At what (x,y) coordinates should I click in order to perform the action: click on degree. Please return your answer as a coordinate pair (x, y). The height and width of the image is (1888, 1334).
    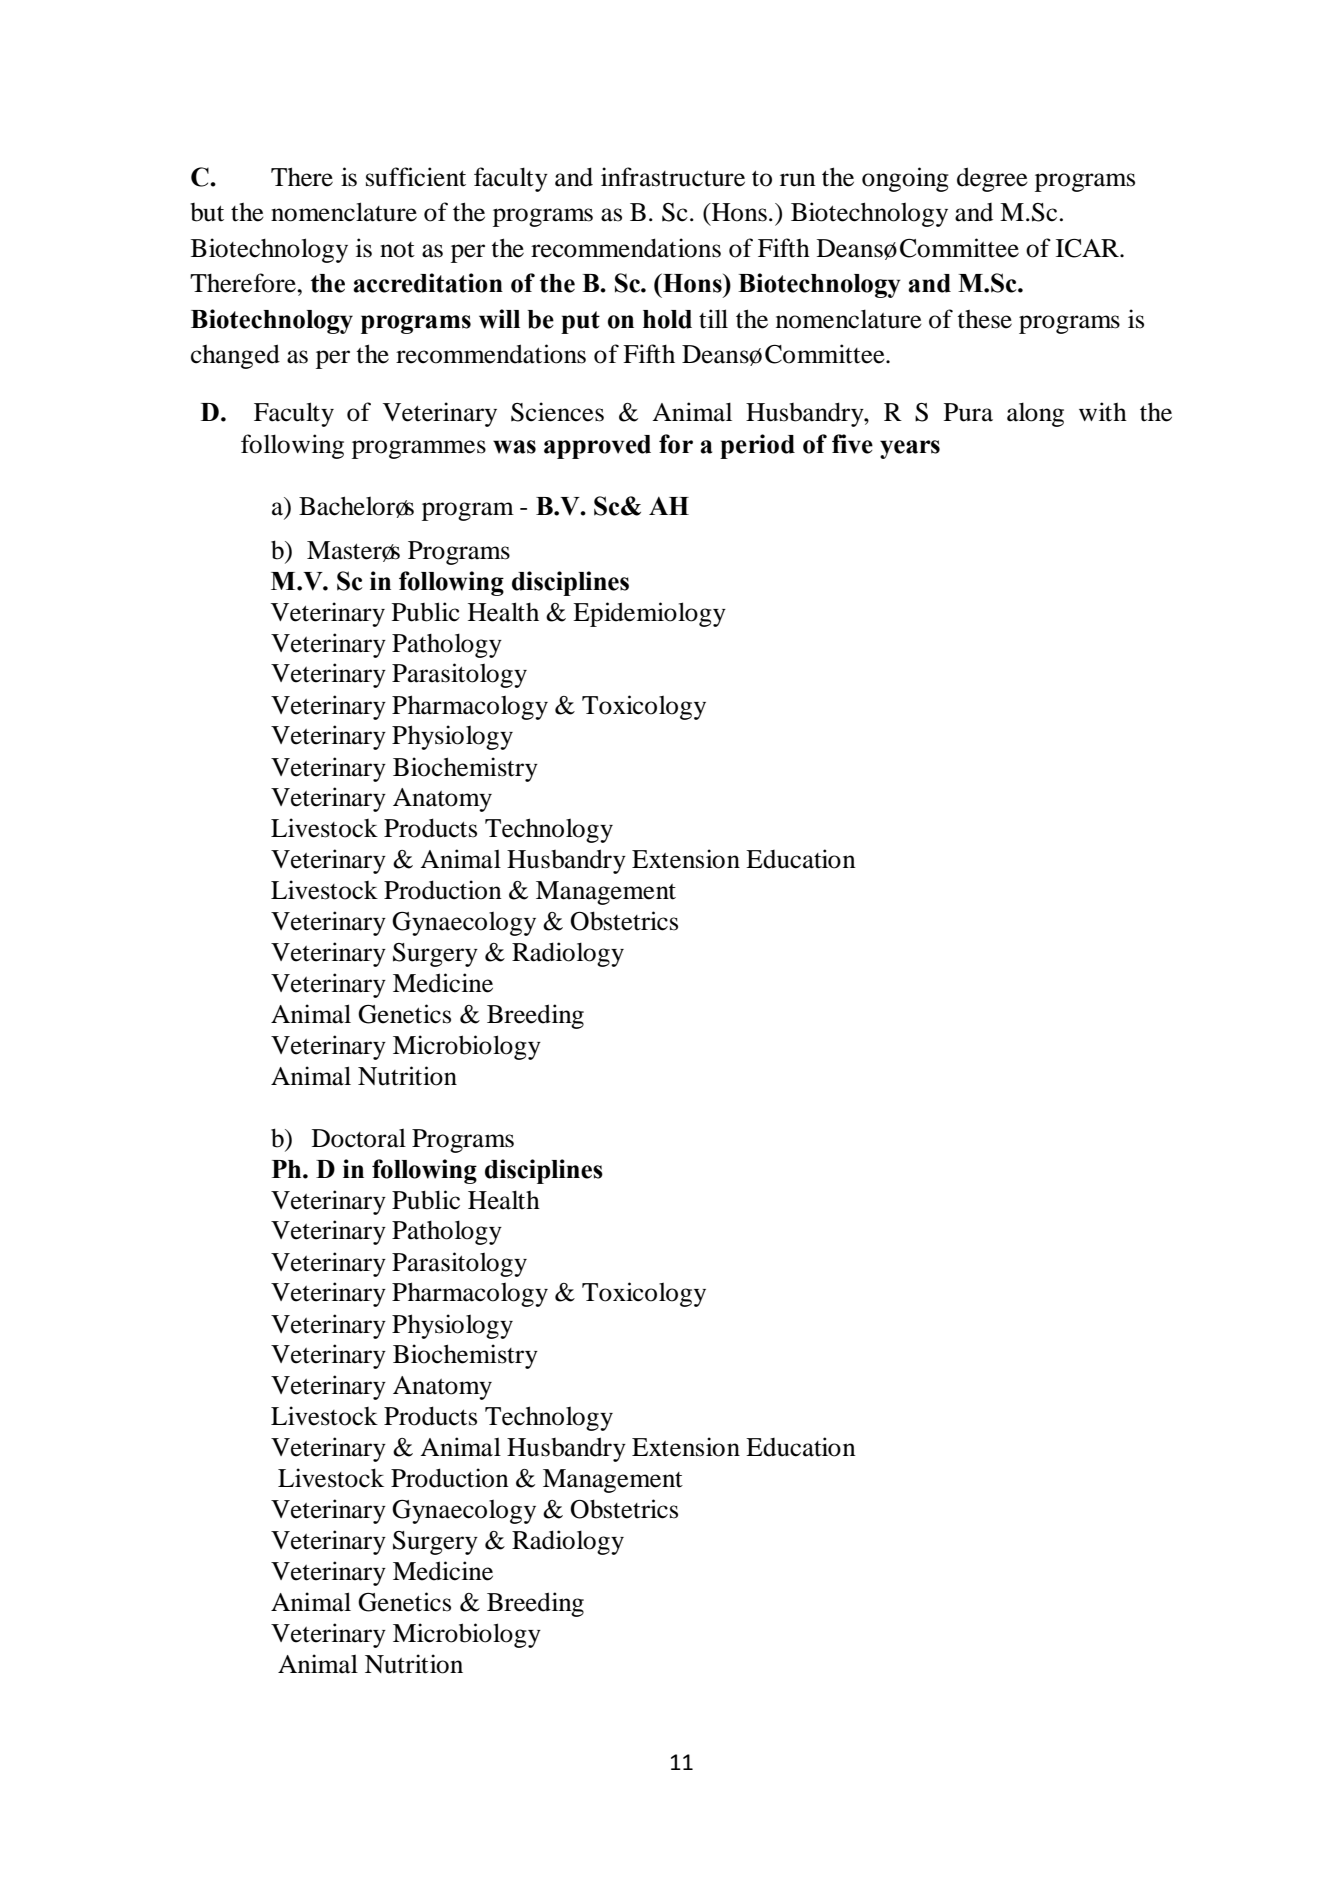
    Looking at the image, I should click on (992, 179).
